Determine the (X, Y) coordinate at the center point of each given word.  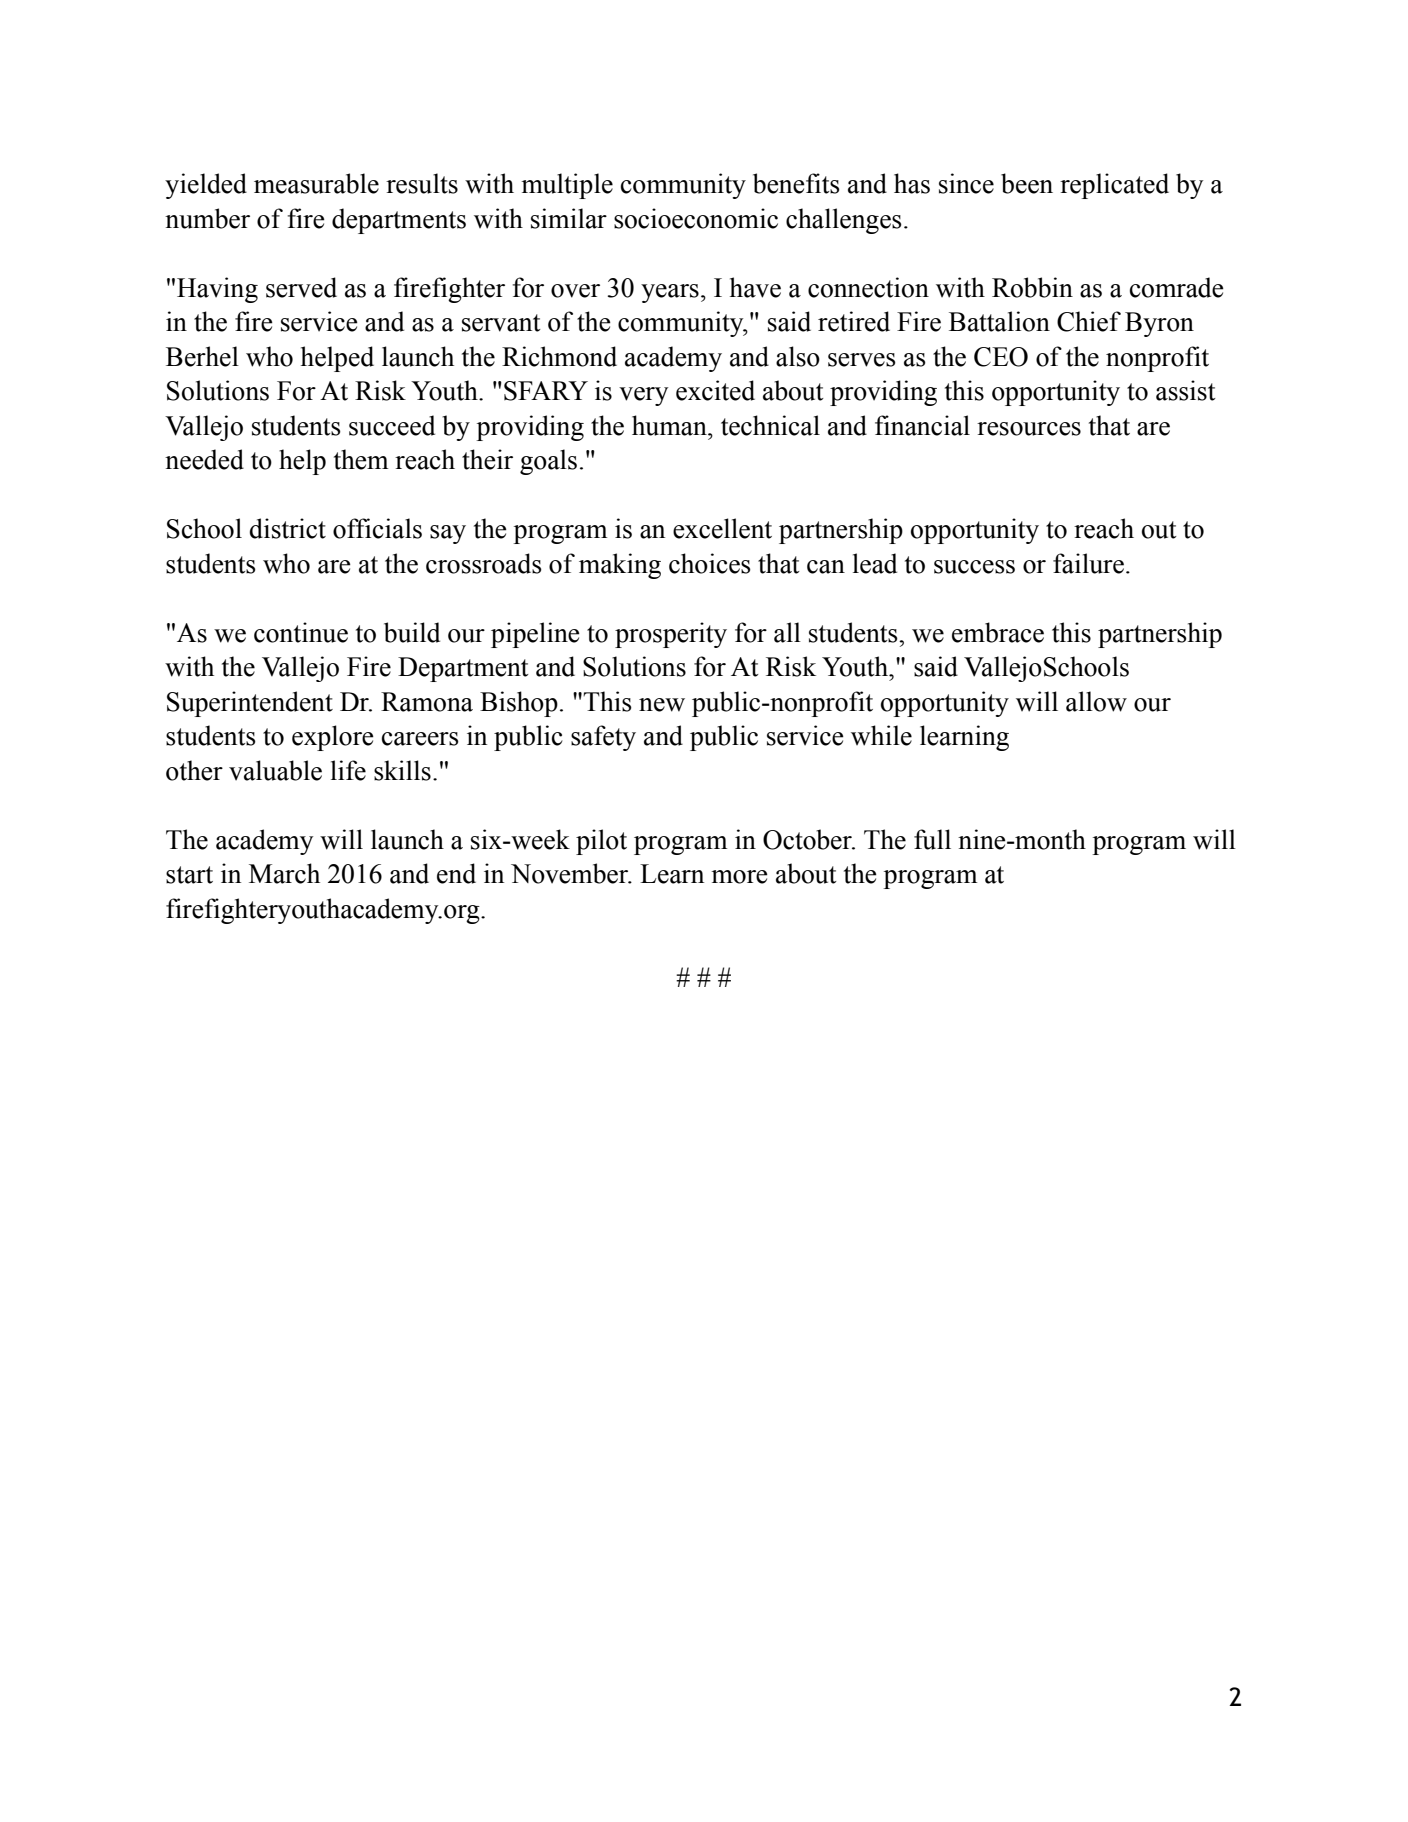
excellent (722, 528)
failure (1088, 563)
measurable (316, 183)
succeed (392, 425)
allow (1096, 701)
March (284, 873)
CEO (1001, 357)
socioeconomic (696, 218)
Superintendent (250, 704)
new (662, 705)
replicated (1114, 186)
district (288, 528)
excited (715, 390)
